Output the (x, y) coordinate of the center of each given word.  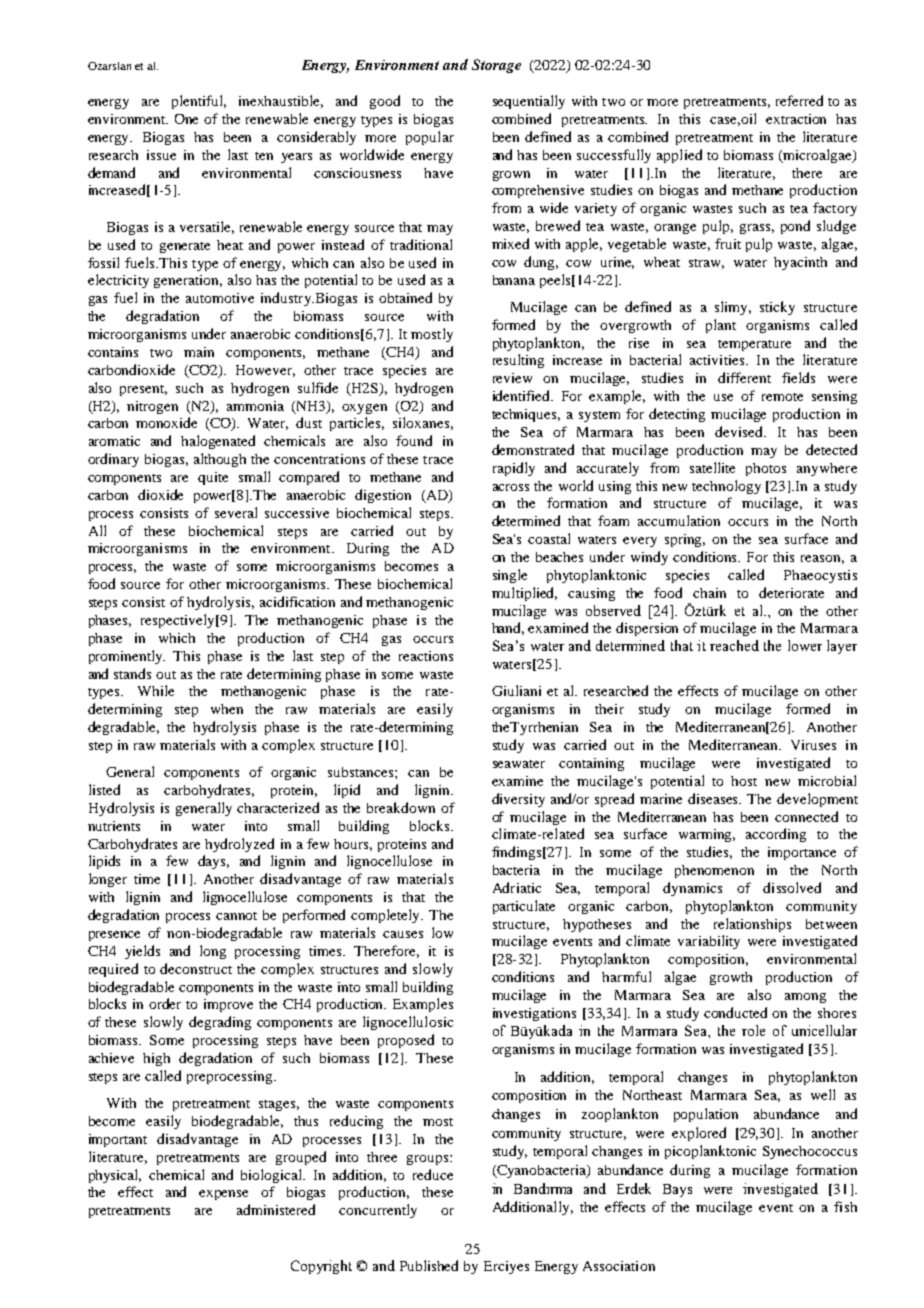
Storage (496, 66)
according (776, 835)
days (213, 862)
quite (213, 478)
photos (766, 469)
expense (223, 1195)
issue (161, 155)
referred (799, 100)
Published (429, 1265)
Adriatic (517, 887)
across (511, 487)
